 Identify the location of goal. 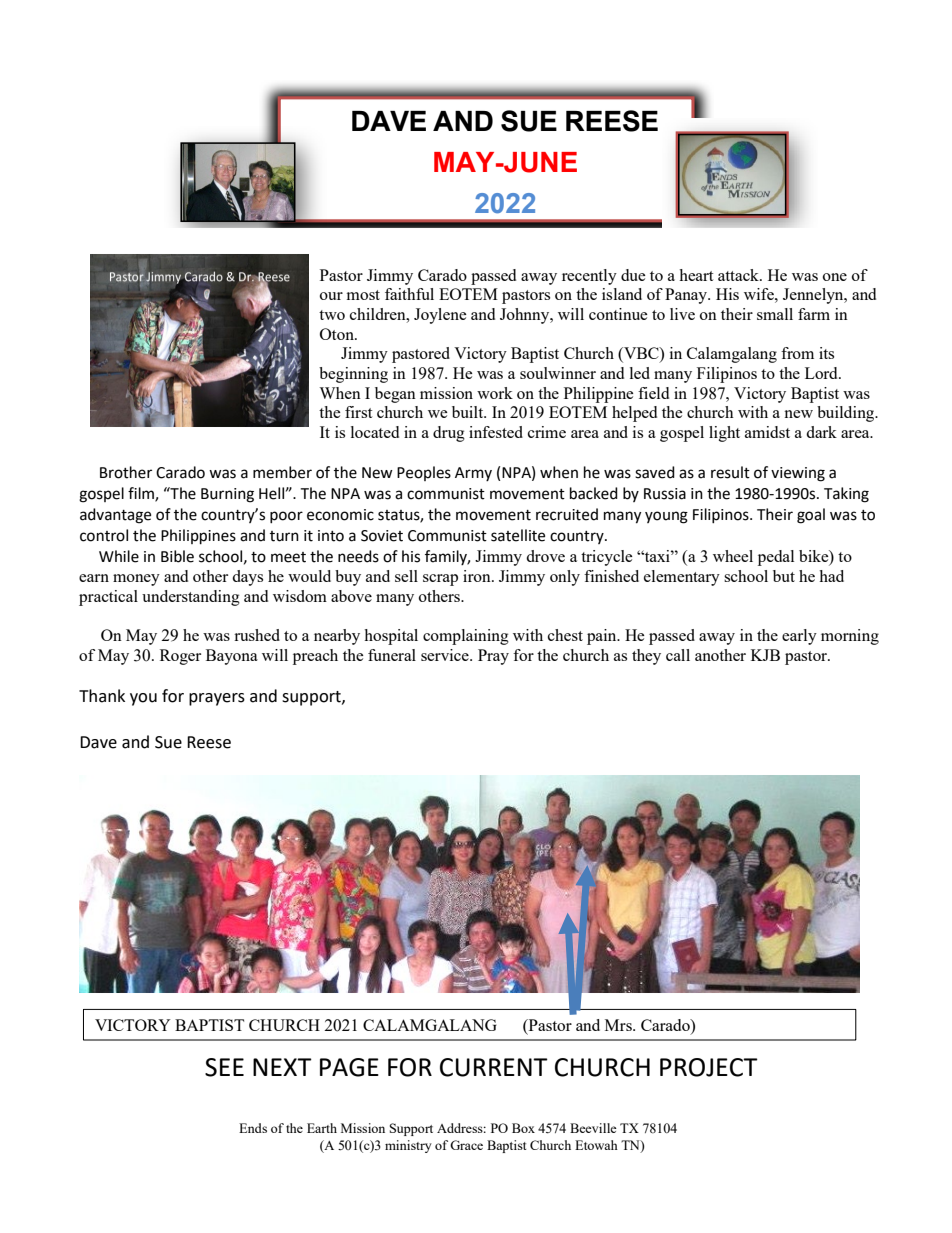
(811, 516).
